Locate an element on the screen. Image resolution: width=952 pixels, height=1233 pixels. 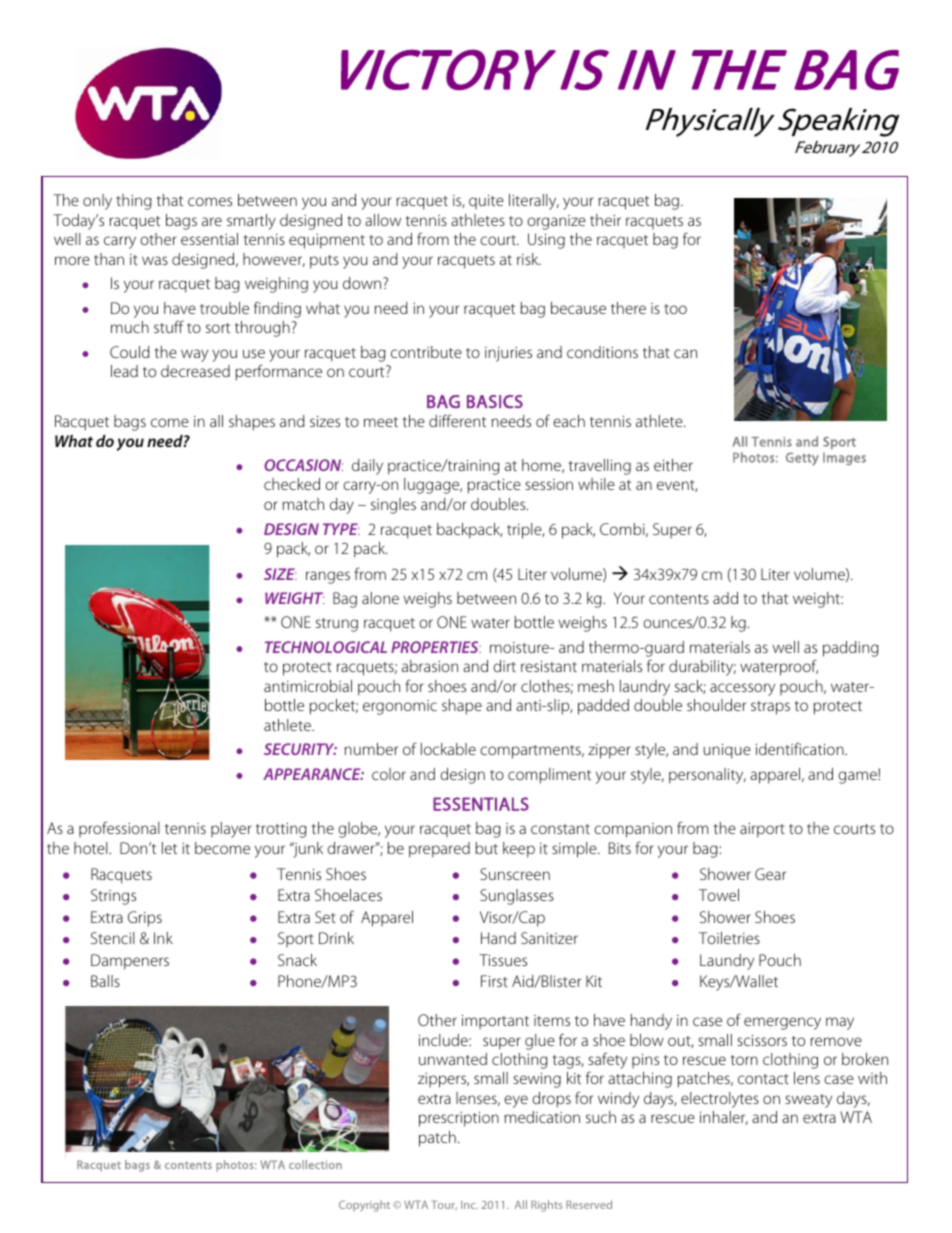
quite is located at coordinates (486, 202).
